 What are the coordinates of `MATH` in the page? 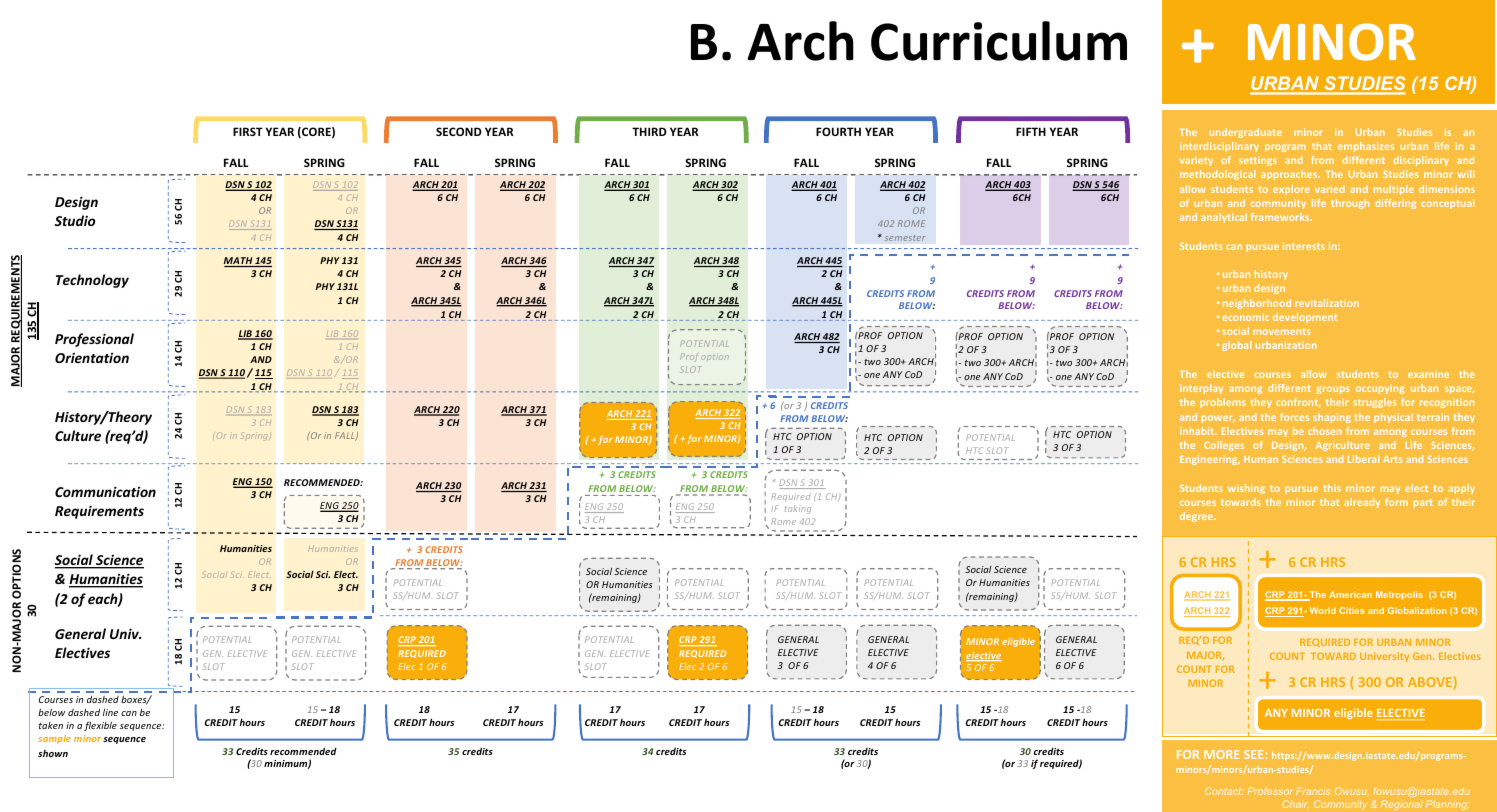 It's located at (239, 262).
